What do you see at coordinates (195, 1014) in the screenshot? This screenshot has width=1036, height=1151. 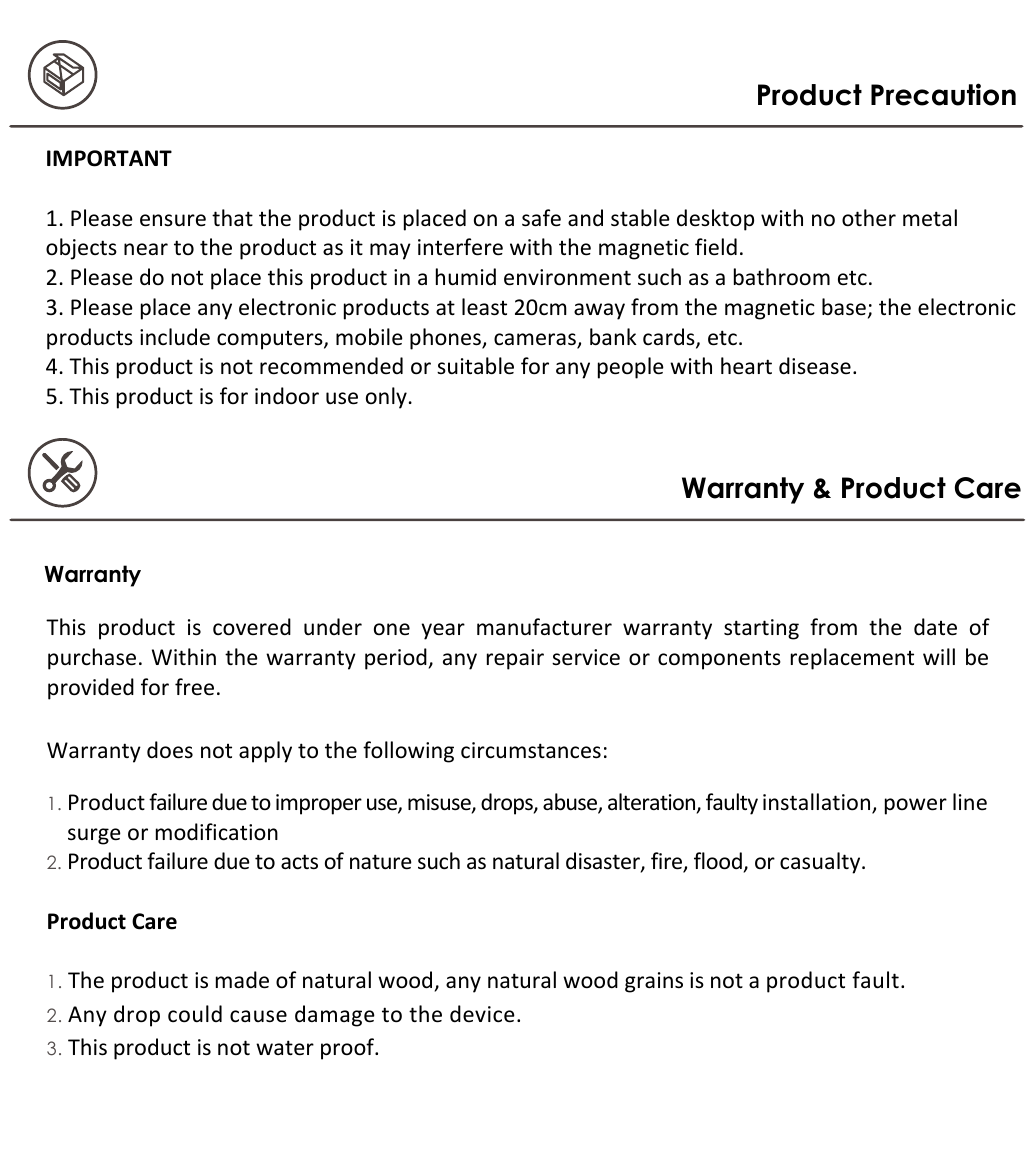 I see `could` at bounding box center [195, 1014].
